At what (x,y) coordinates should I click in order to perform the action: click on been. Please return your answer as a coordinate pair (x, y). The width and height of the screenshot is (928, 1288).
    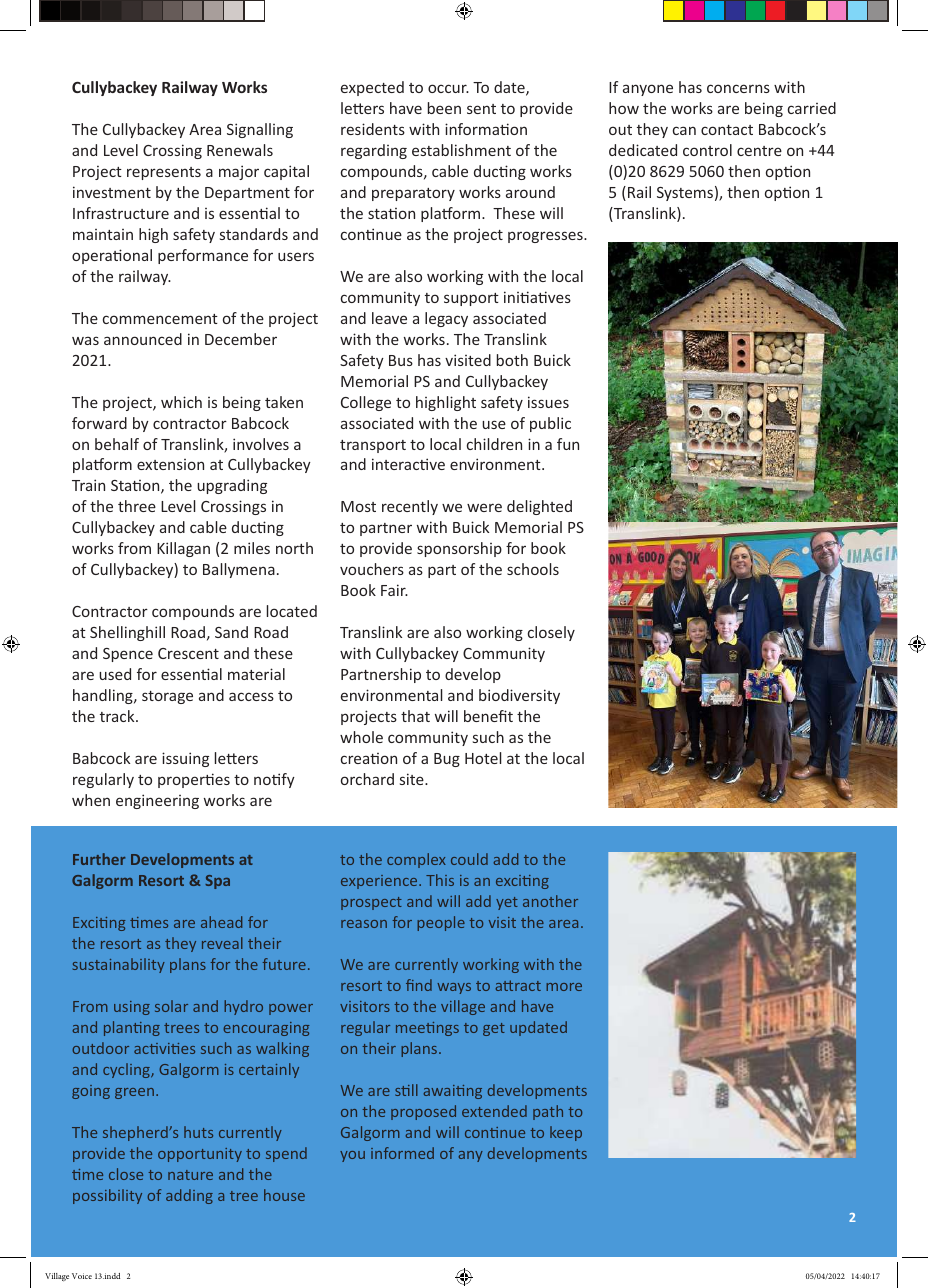
    Looking at the image, I should click on (444, 108).
